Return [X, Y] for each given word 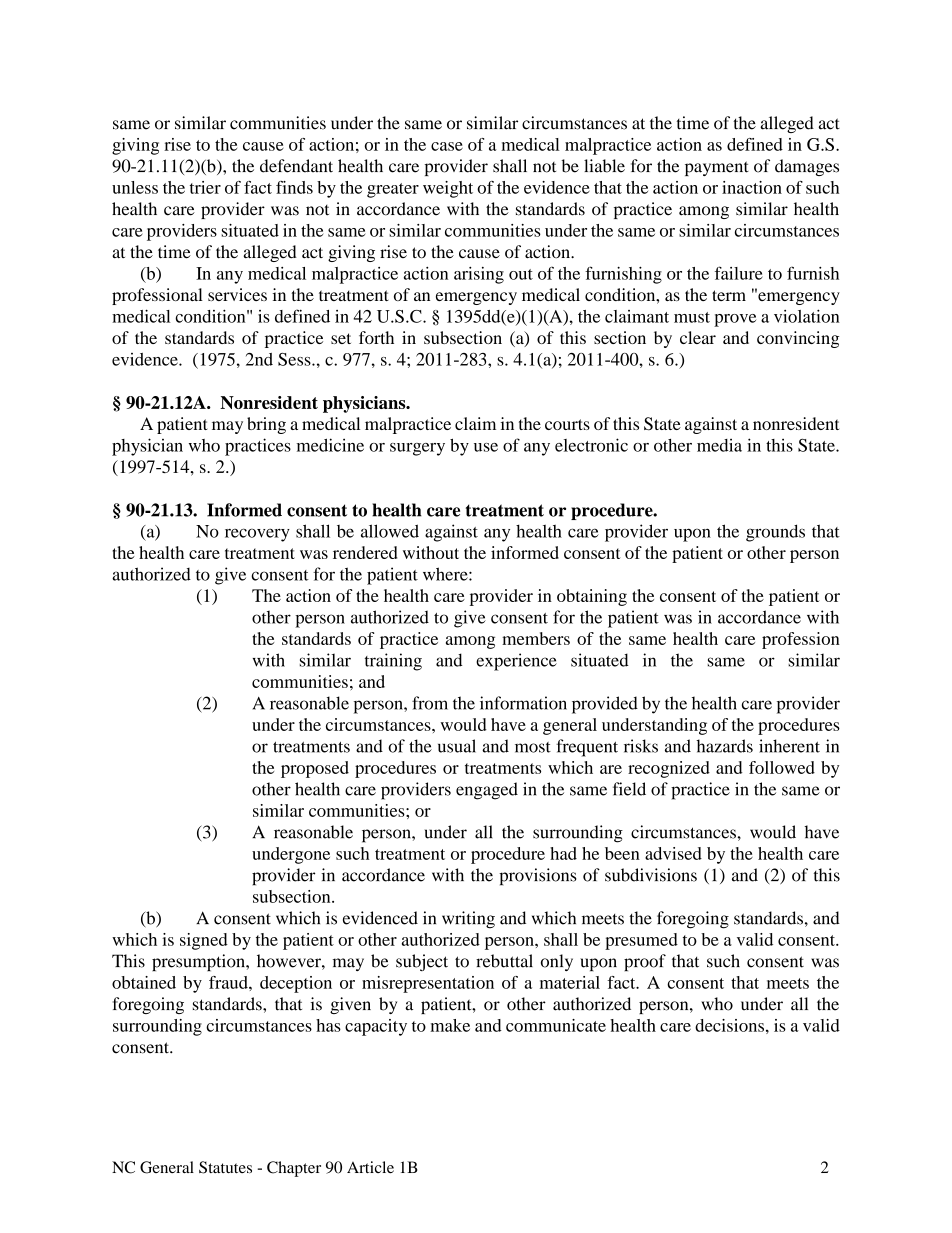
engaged [487, 791]
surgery [417, 449]
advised [673, 853]
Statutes [225, 1167]
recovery [257, 535]
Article [370, 1167]
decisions [729, 1025]
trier [205, 187]
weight [448, 189]
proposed [315, 769]
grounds [775, 533]
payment [717, 168]
